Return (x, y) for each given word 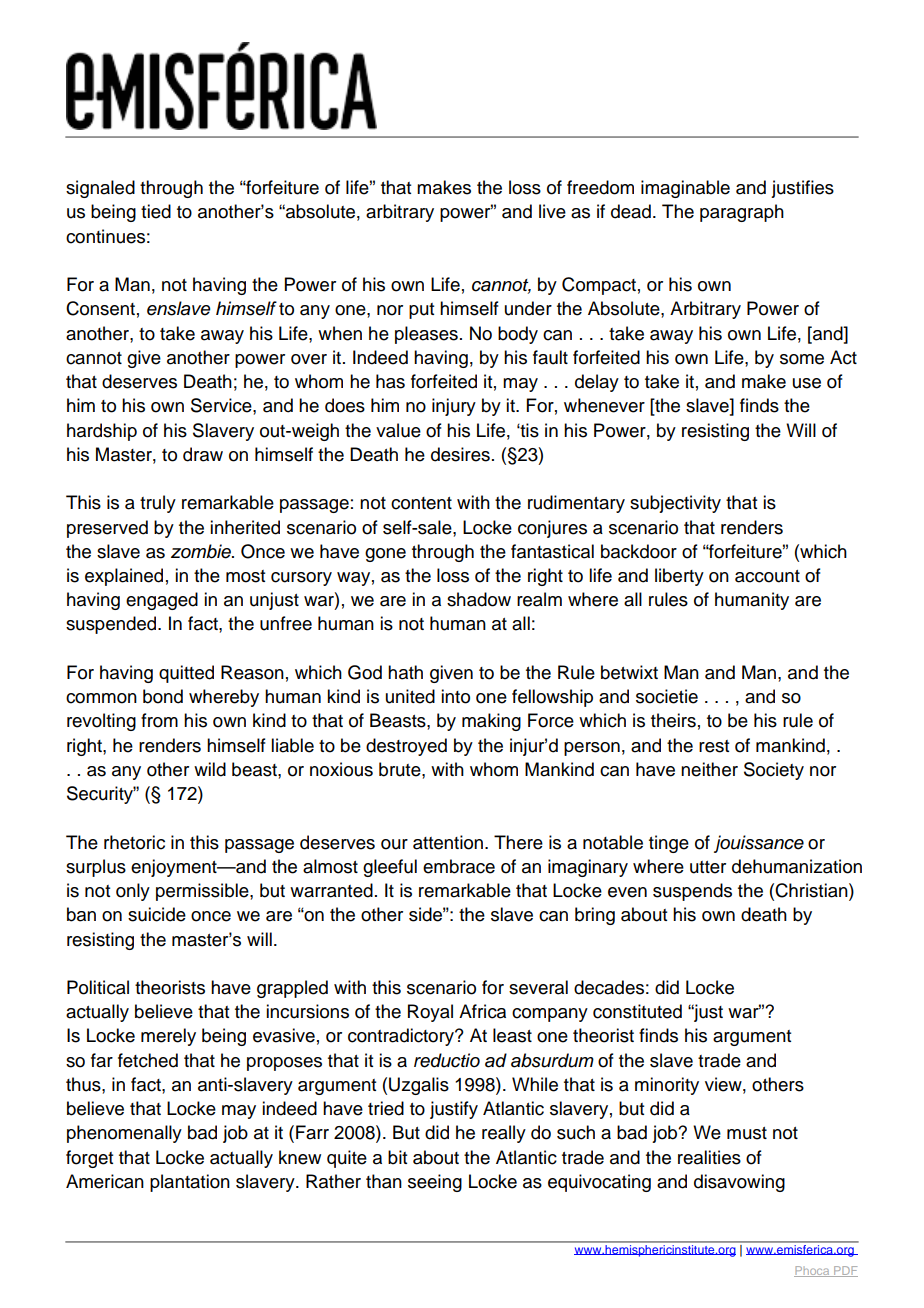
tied (156, 211)
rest (714, 746)
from (159, 720)
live (552, 211)
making (491, 722)
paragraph (742, 213)
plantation (190, 1183)
